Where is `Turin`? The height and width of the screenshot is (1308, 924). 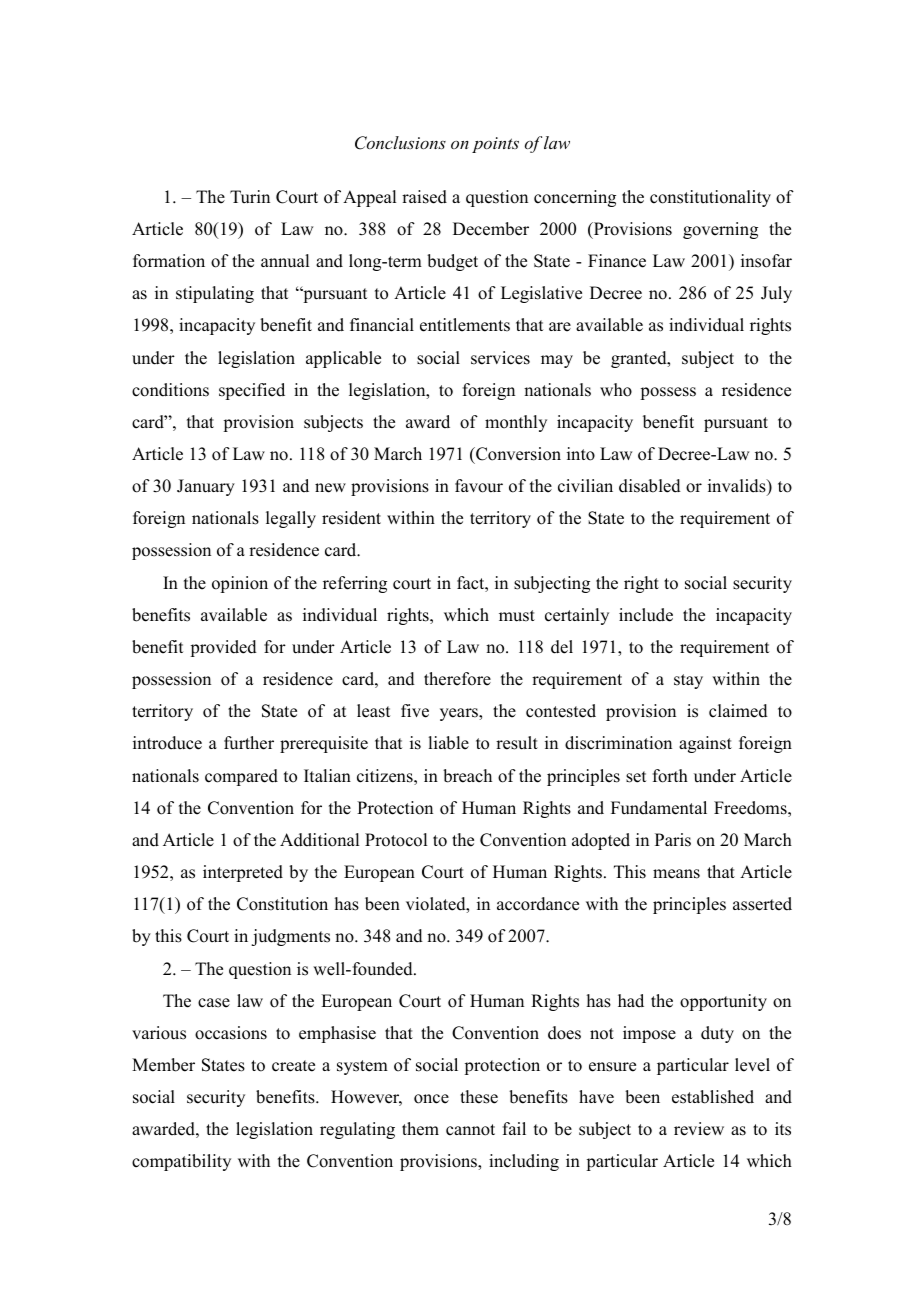
Turin is located at coordinates (250, 197).
